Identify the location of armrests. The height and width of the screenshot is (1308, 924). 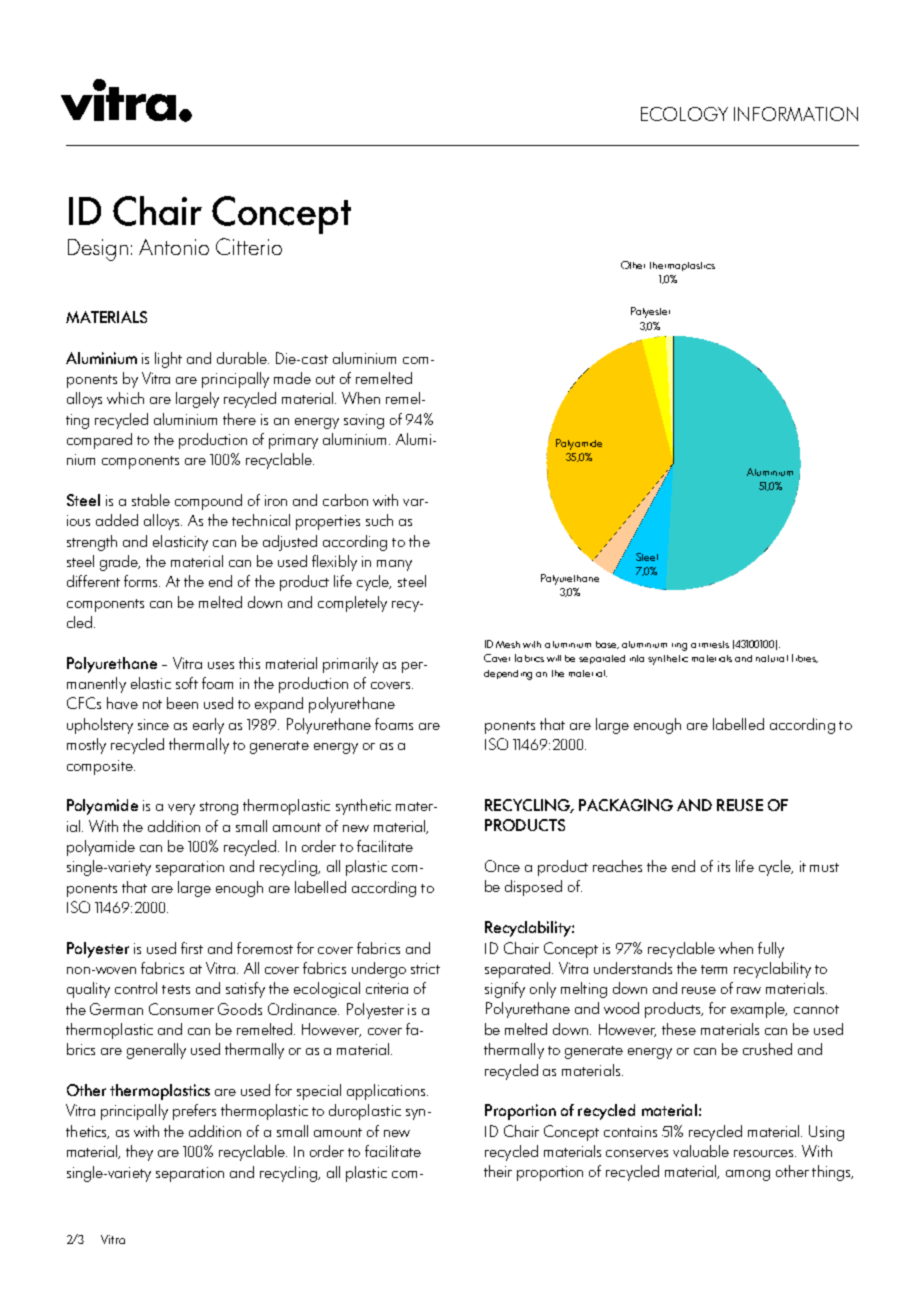
(710, 644).
